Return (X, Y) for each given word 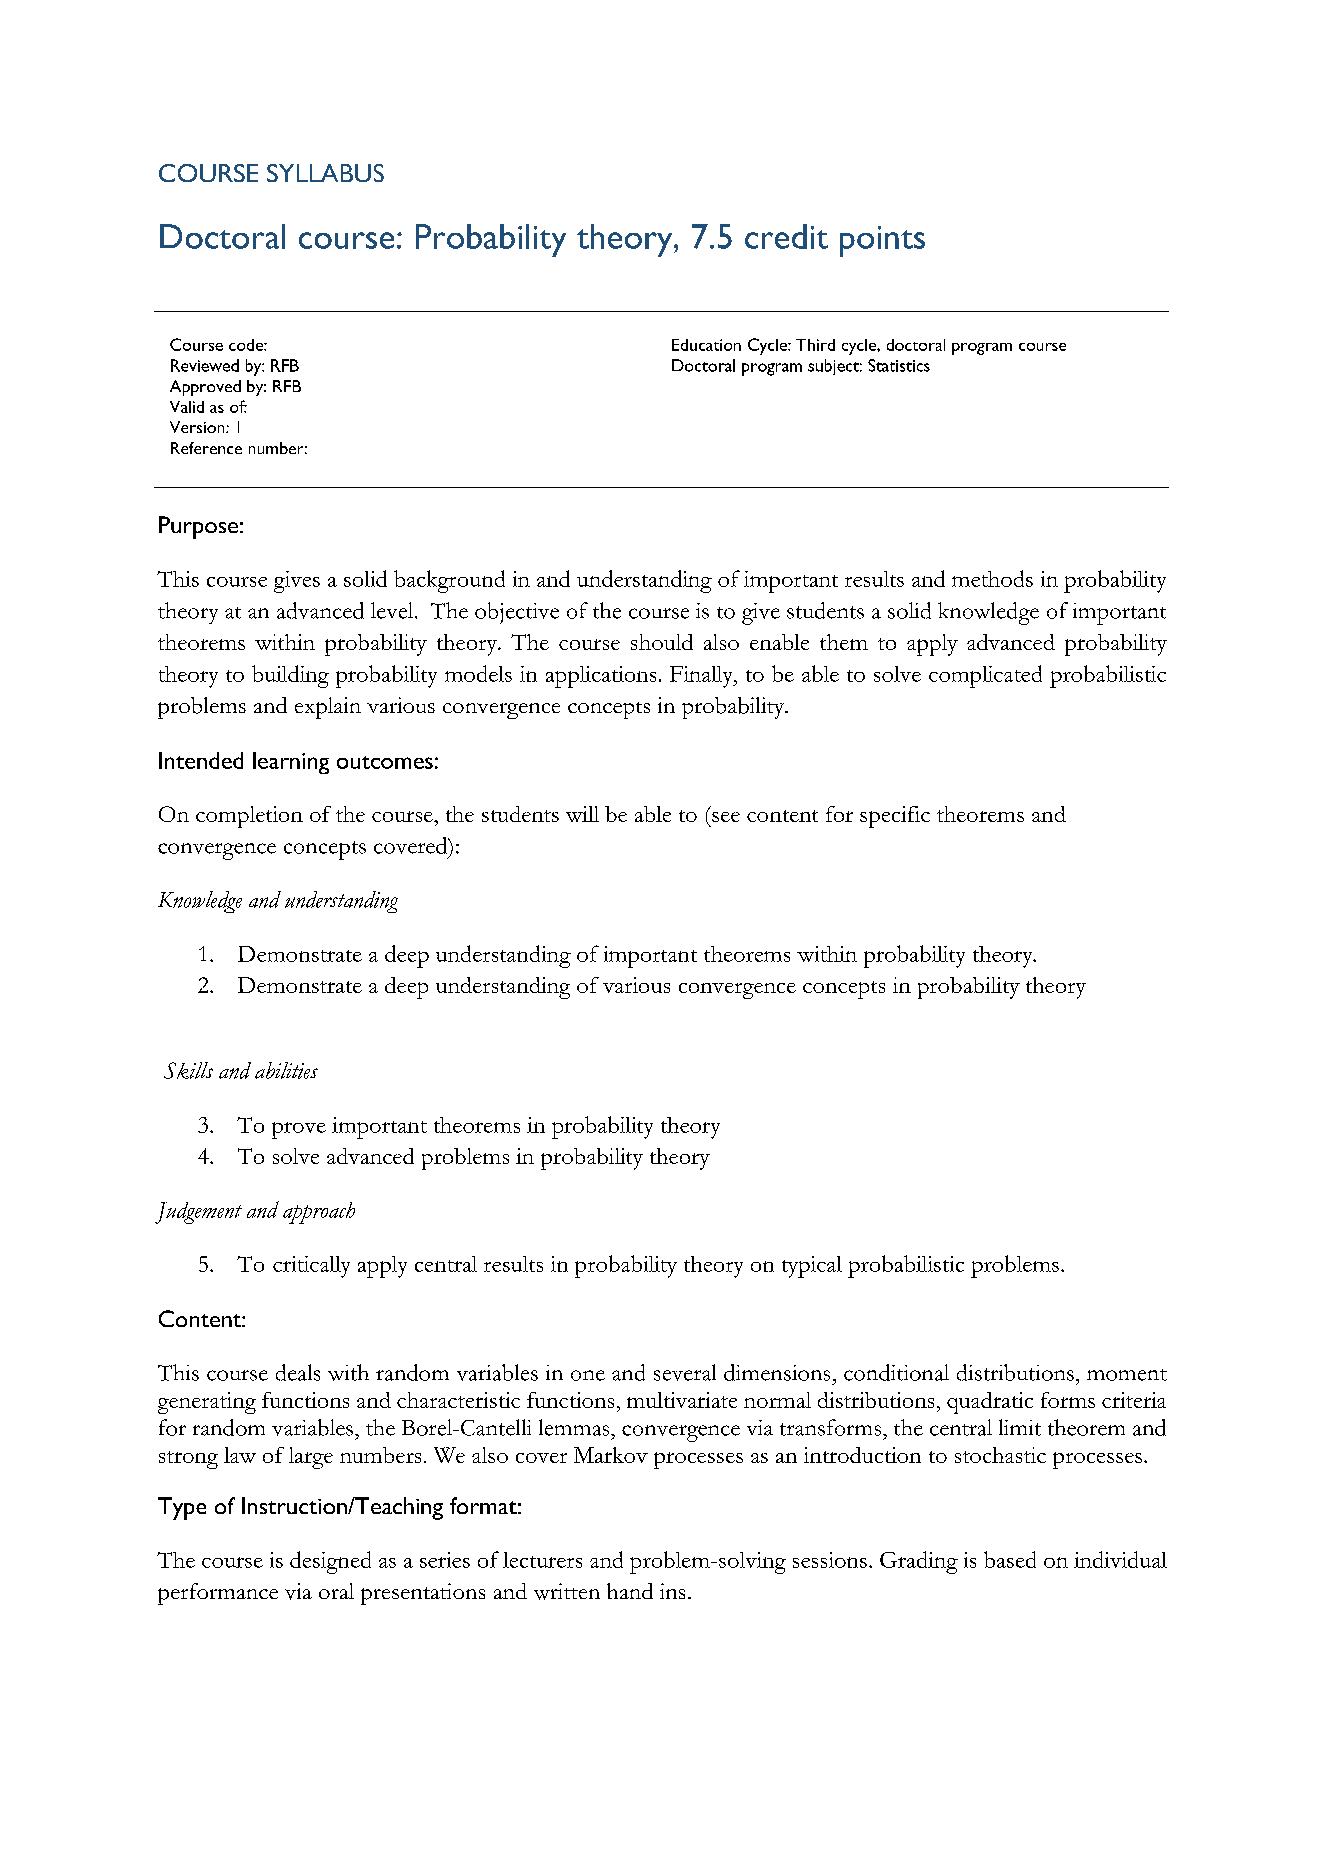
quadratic (990, 1403)
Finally (702, 677)
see (726, 817)
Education (706, 345)
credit (786, 236)
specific (895, 817)
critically (311, 1267)
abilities (286, 1070)
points (882, 241)
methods (992, 578)
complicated (985, 676)
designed (330, 1562)
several (685, 1372)
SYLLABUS (325, 173)
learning (291, 763)
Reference (206, 448)
